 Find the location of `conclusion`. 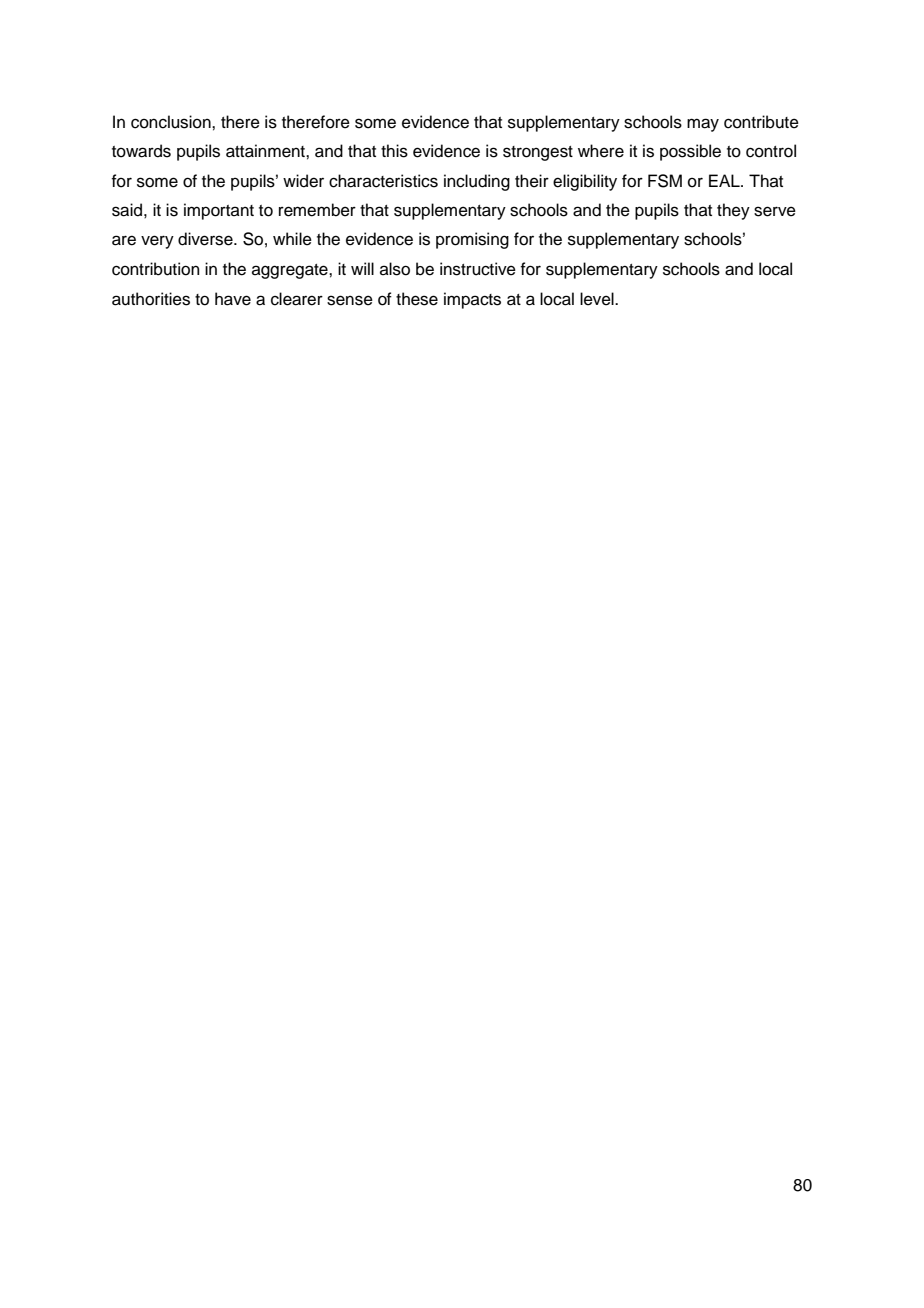

conclusion is located at coordinates (172, 122).
